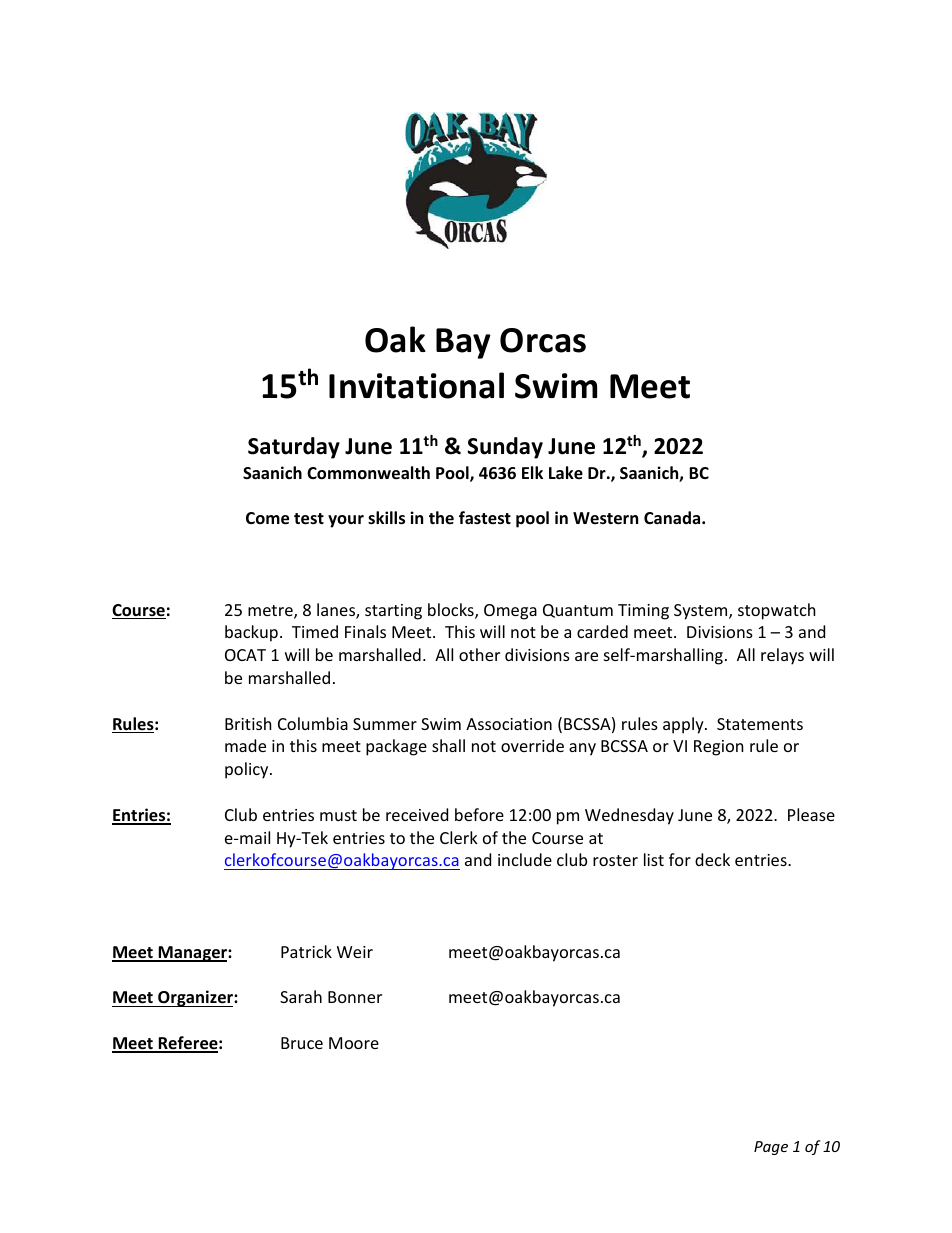 The image size is (952, 1233). I want to click on Moore, so click(354, 1043).
